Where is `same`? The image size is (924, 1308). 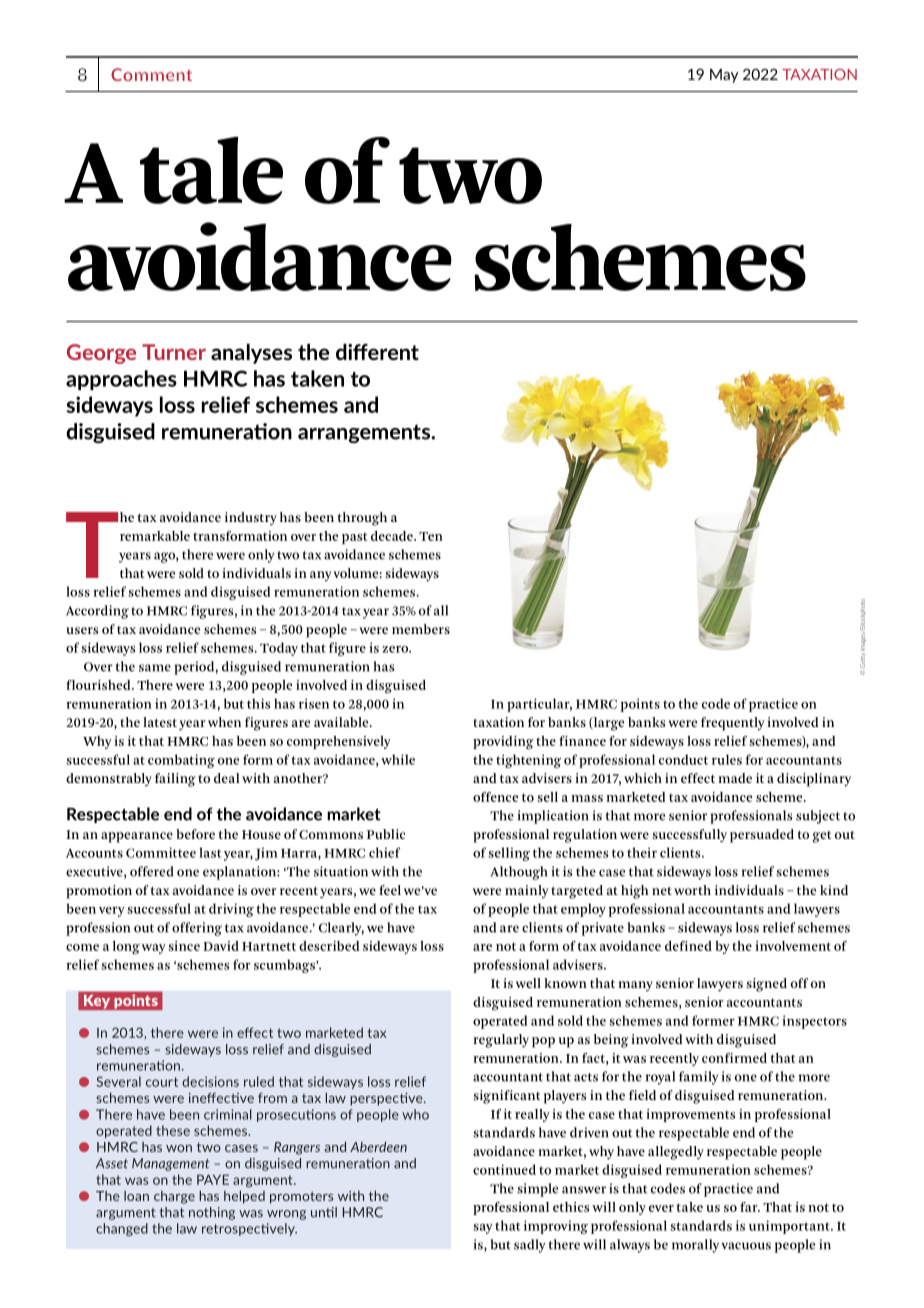 same is located at coordinates (155, 668).
